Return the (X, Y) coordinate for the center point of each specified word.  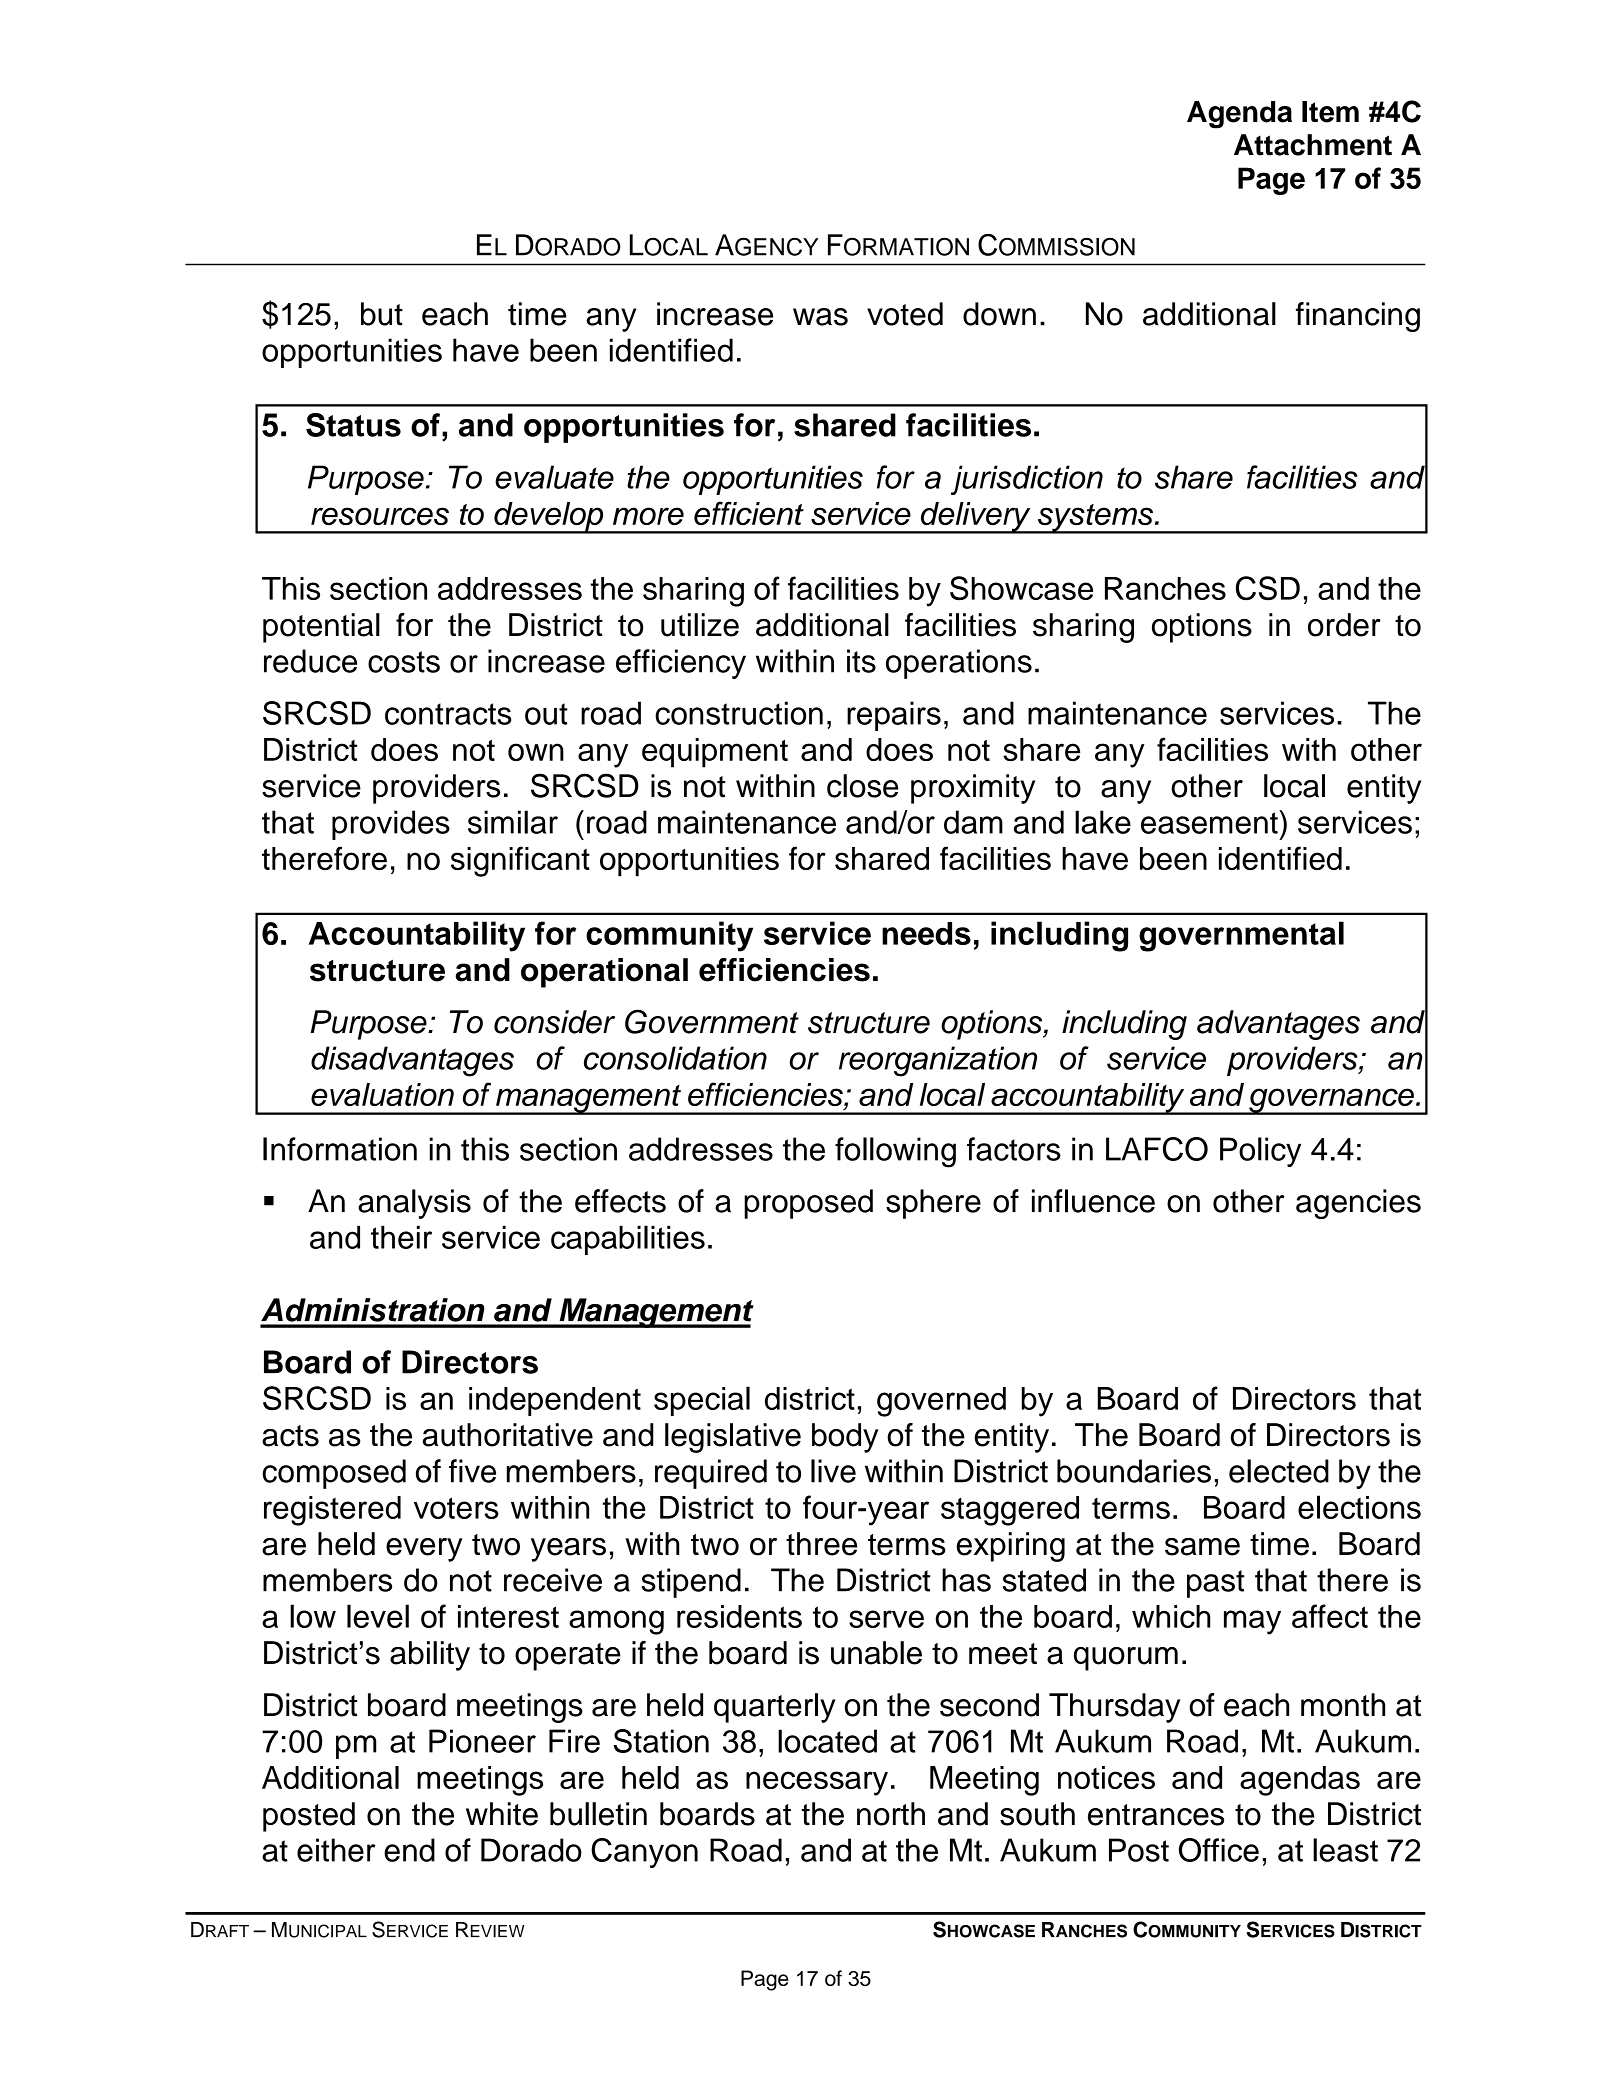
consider (554, 1022)
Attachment (1313, 145)
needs (926, 933)
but (382, 314)
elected (1279, 1471)
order (1344, 625)
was (820, 317)
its (861, 661)
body (845, 1438)
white (502, 1814)
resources (380, 516)
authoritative (508, 1435)
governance (1331, 1101)
